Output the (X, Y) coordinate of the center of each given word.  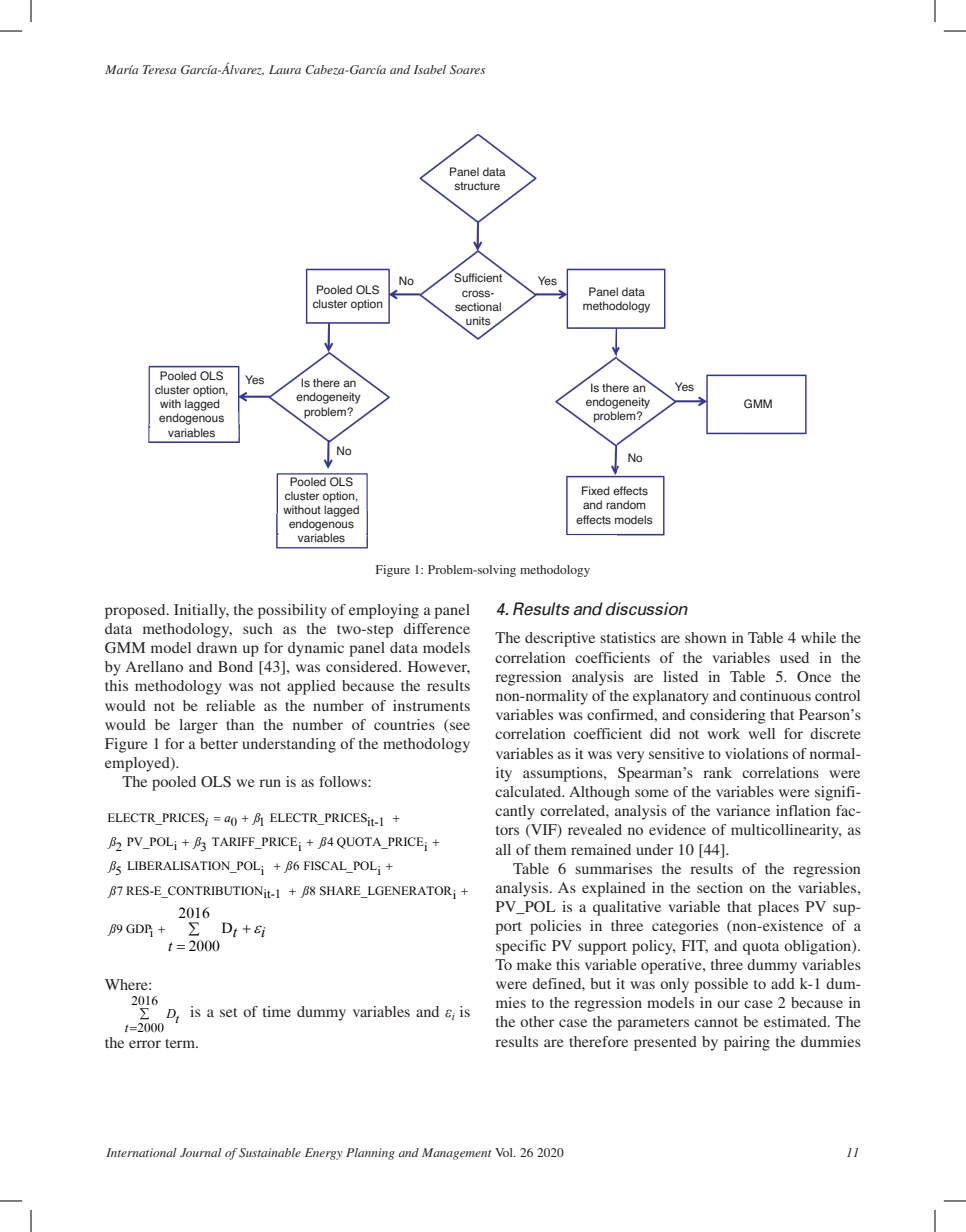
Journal (201, 1152)
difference (436, 628)
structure (477, 186)
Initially (201, 611)
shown (705, 637)
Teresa (159, 69)
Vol (505, 1152)
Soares (467, 69)
